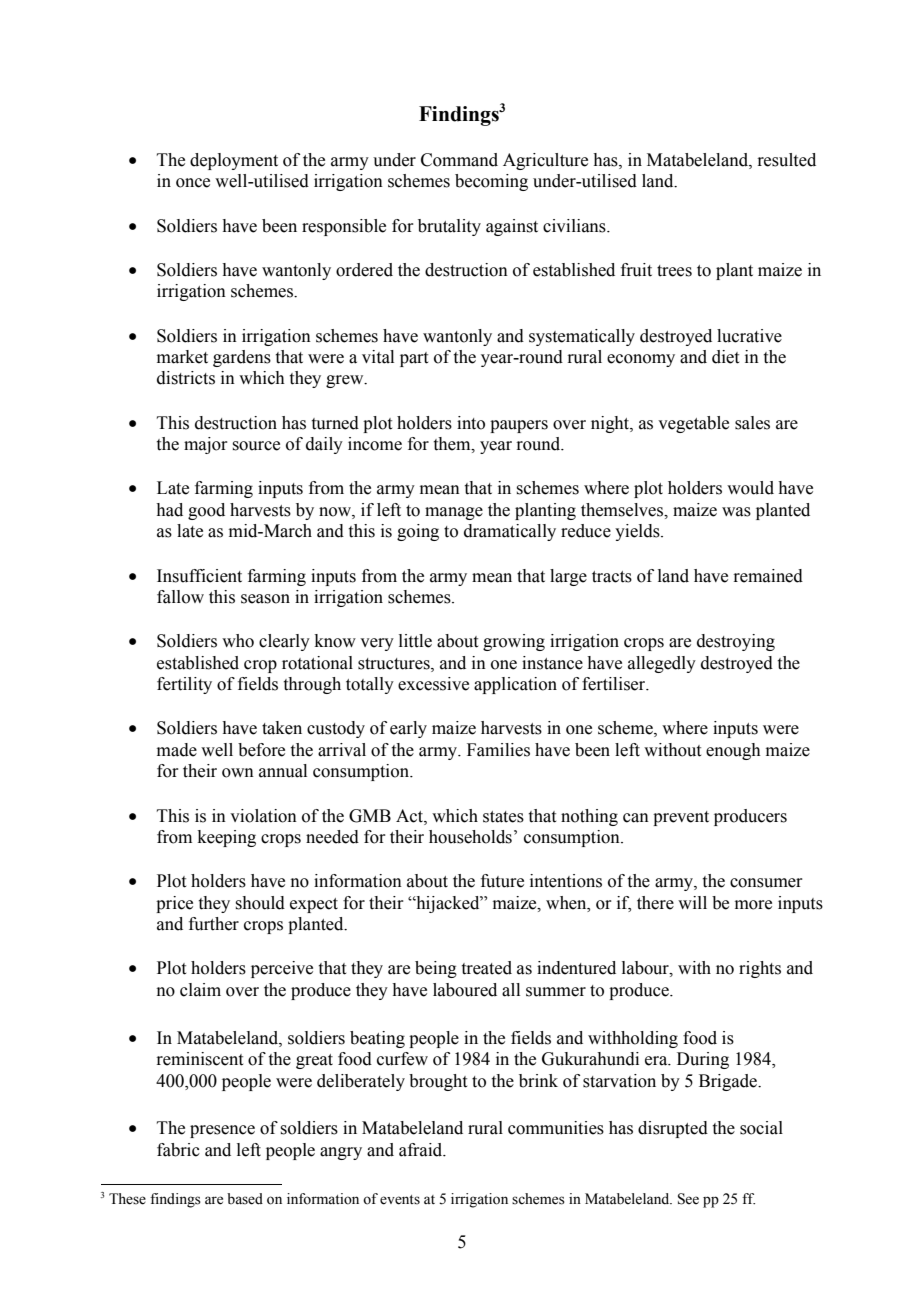 This screenshot has height=1308, width=924. Describe the element at coordinates (693, 424) in the screenshot. I see `vegetable` at that location.
